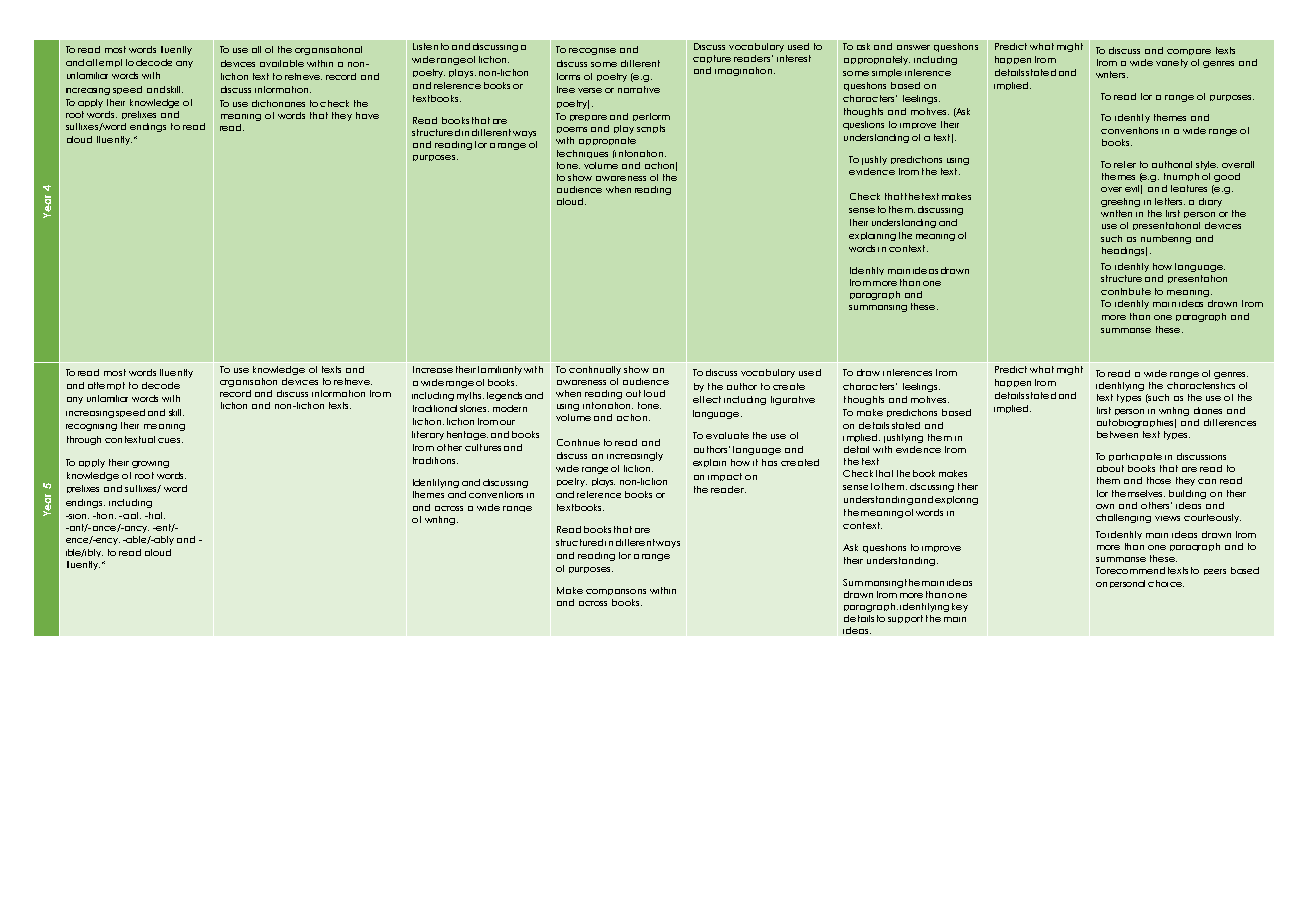 This image has width=1308, height=924. I want to click on capture, so click(712, 59).
